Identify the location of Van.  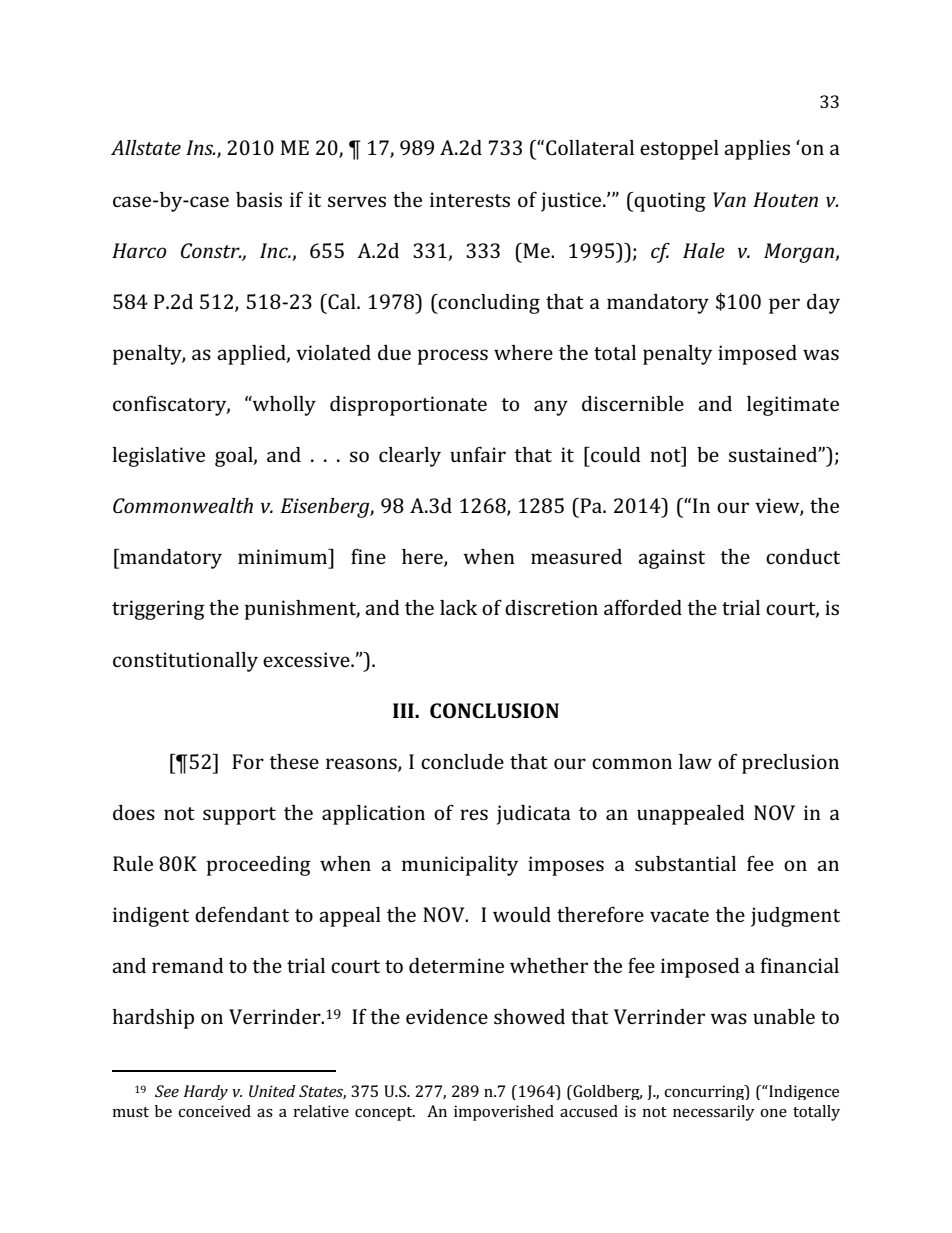
(729, 199).
